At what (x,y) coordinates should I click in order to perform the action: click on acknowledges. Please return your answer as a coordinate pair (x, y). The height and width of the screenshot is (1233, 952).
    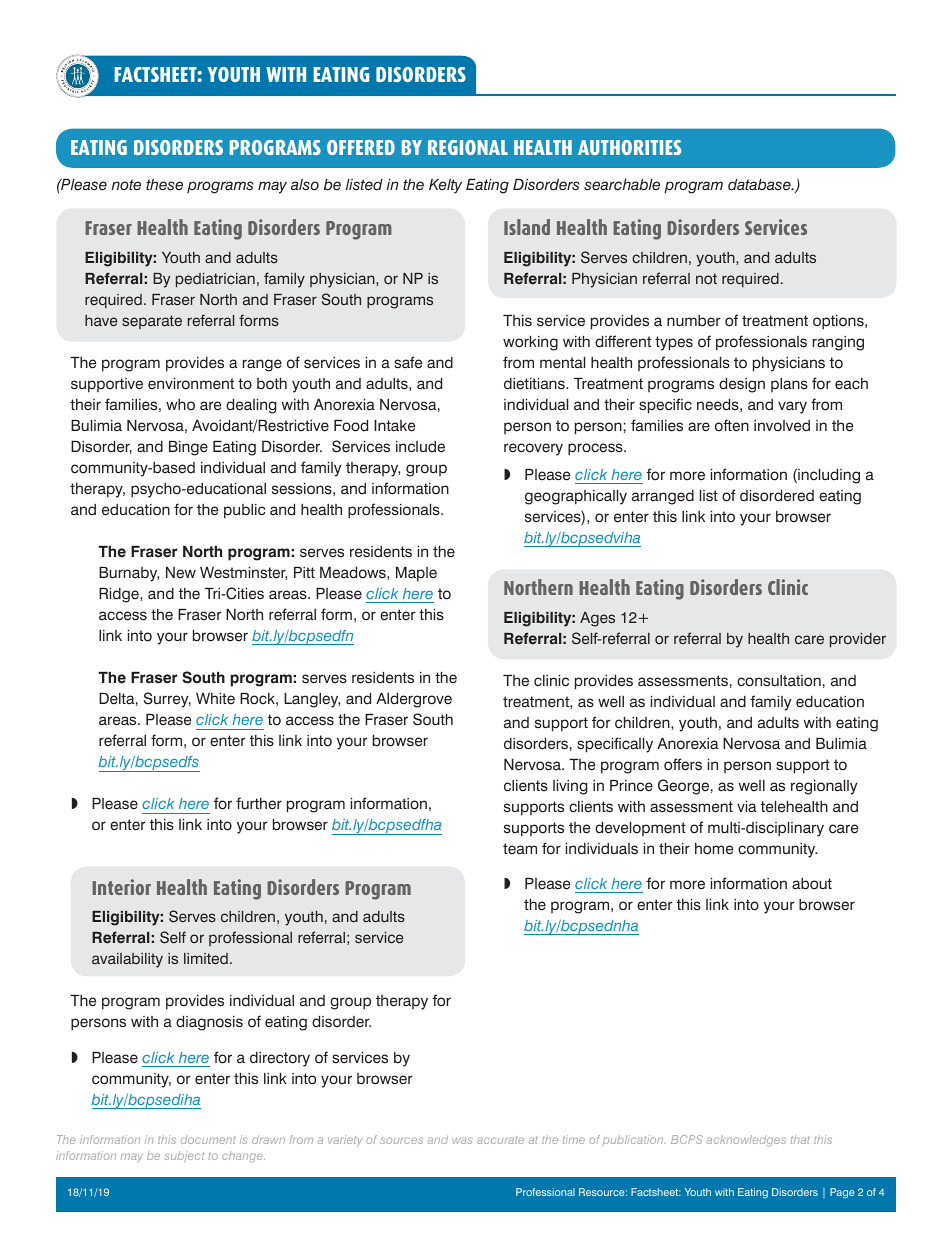
    Looking at the image, I should click on (746, 1141).
